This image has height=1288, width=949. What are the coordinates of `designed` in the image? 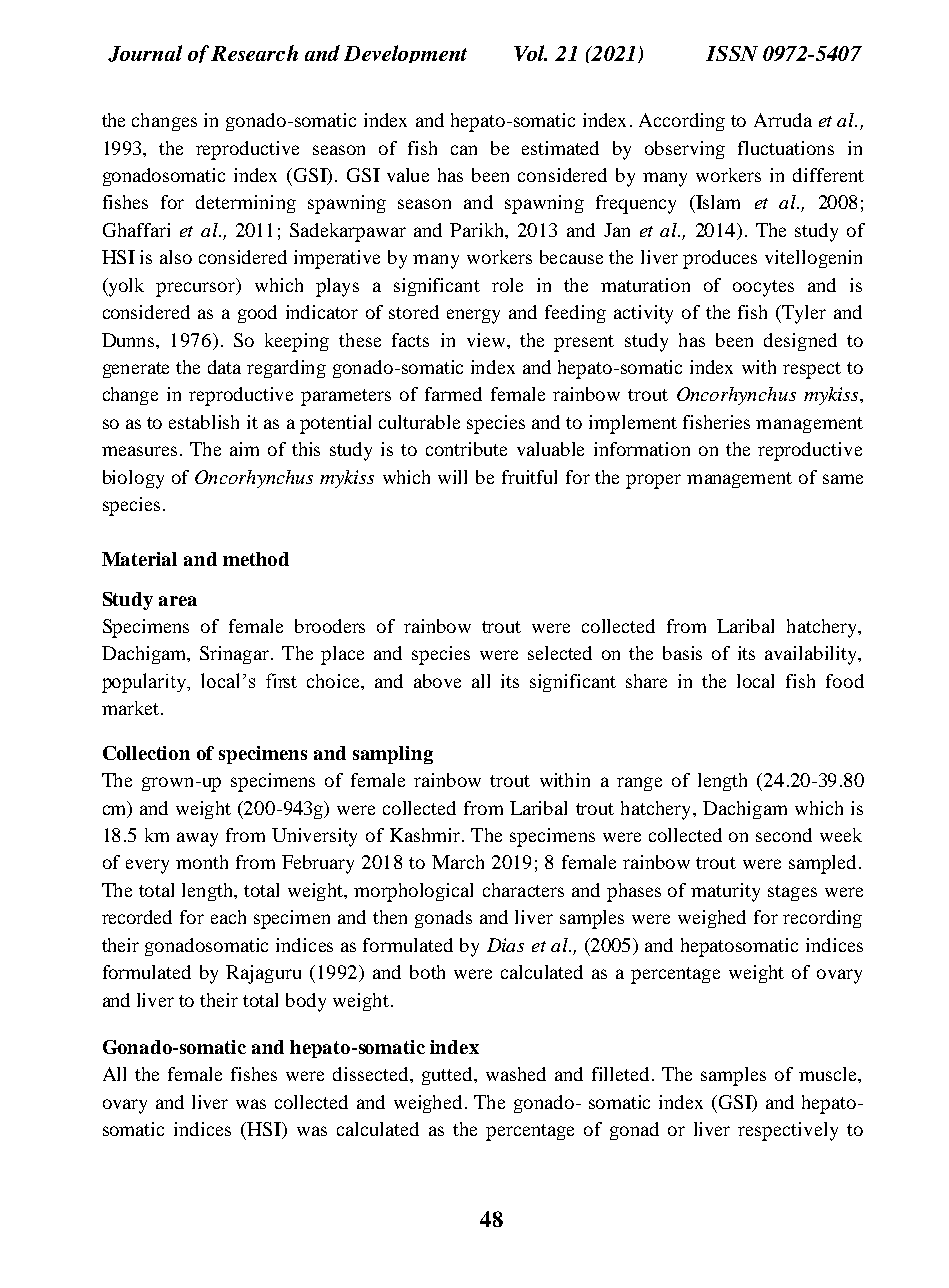 It's located at (800, 342).
